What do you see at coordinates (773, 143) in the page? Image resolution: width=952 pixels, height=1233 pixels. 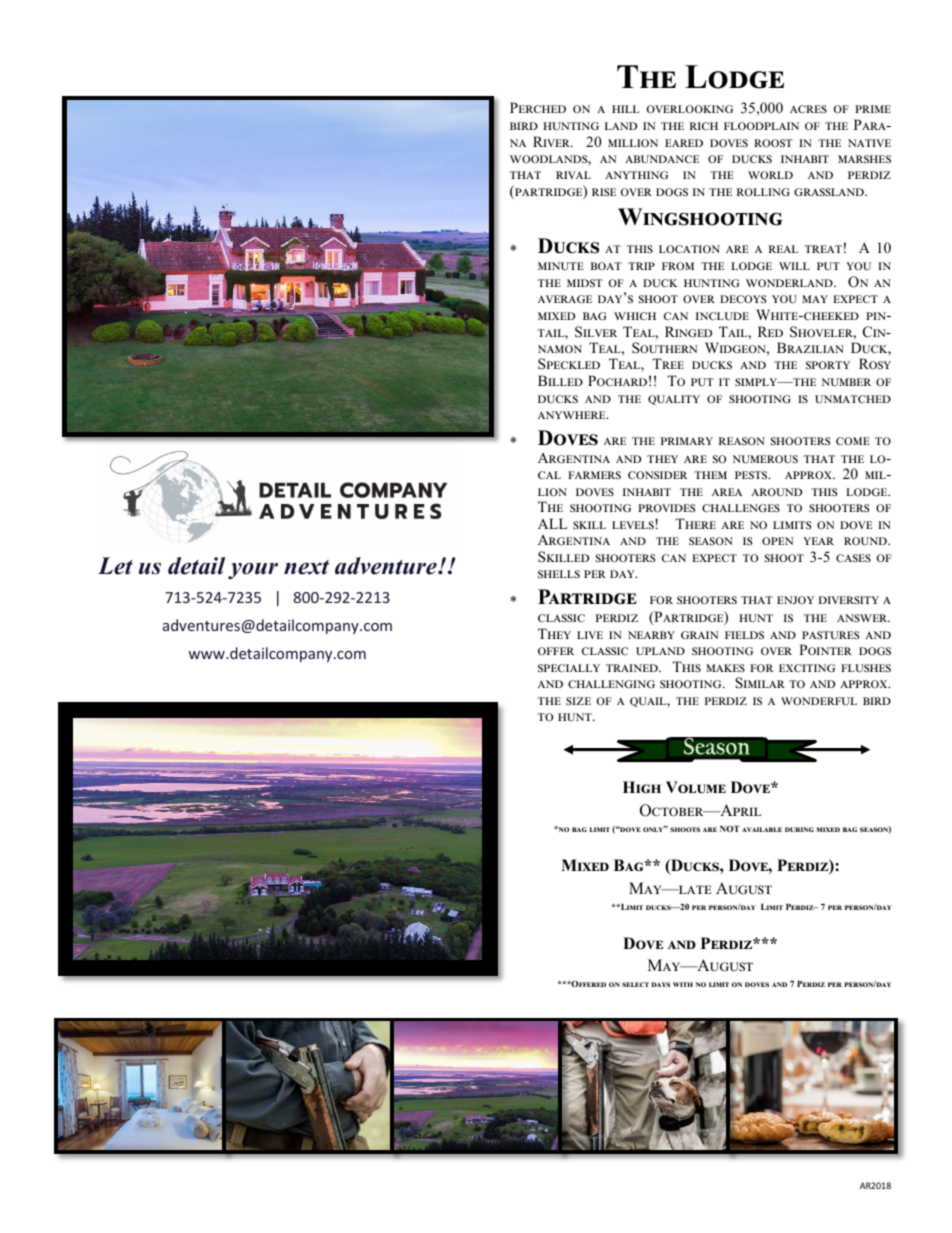 I see `roost` at bounding box center [773, 143].
